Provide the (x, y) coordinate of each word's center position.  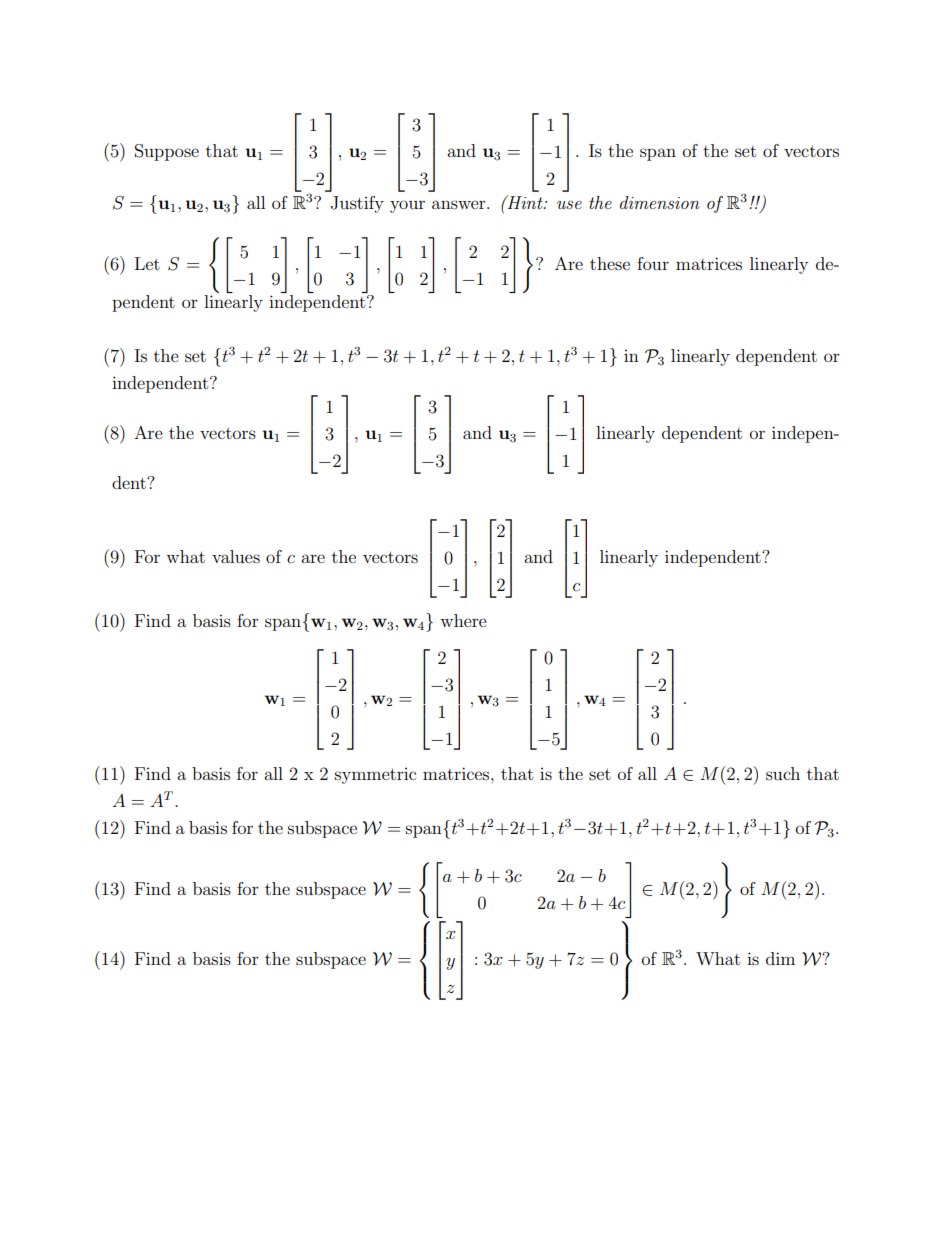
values (236, 556)
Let (147, 263)
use (569, 205)
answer (460, 204)
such (783, 773)
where (463, 620)
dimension (660, 202)
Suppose (167, 152)
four (653, 263)
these (610, 263)
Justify (357, 204)
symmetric (375, 776)
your (407, 206)
